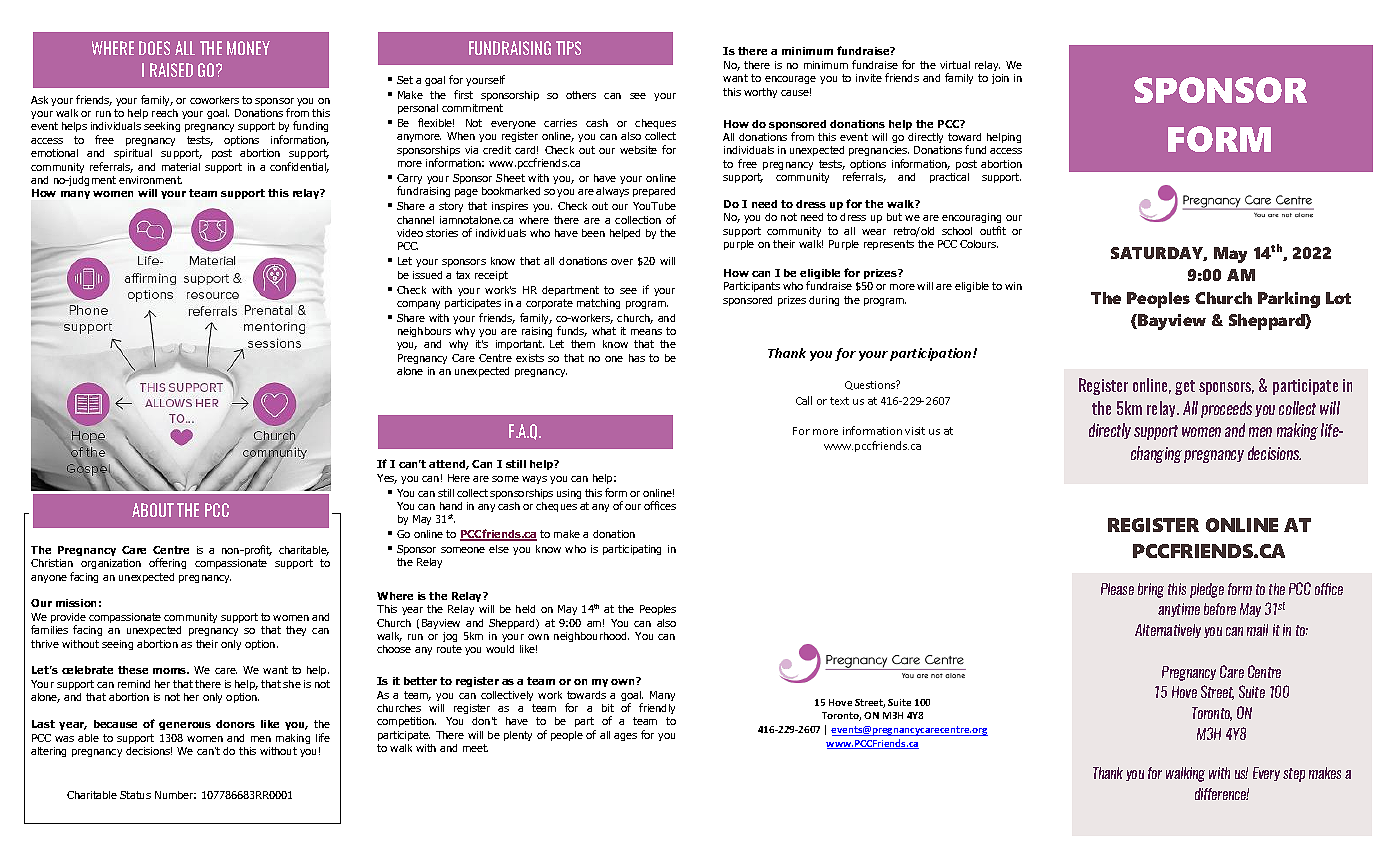 Image resolution: width=1400 pixels, height=850 pixels. What do you see at coordinates (1000, 79) in the screenshot?
I see `join` at bounding box center [1000, 79].
